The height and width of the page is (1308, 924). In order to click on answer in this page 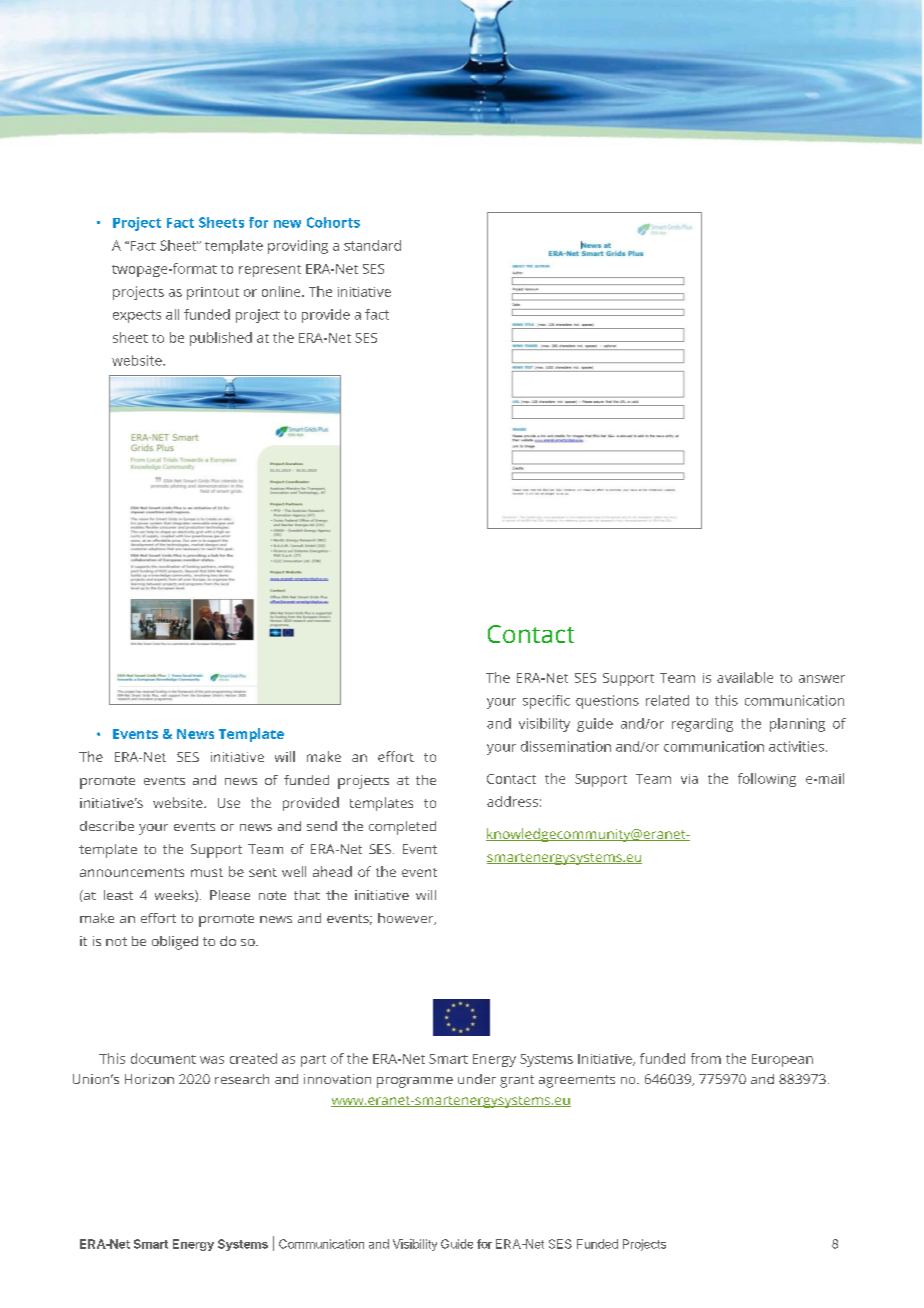, I will do `click(822, 679)`.
